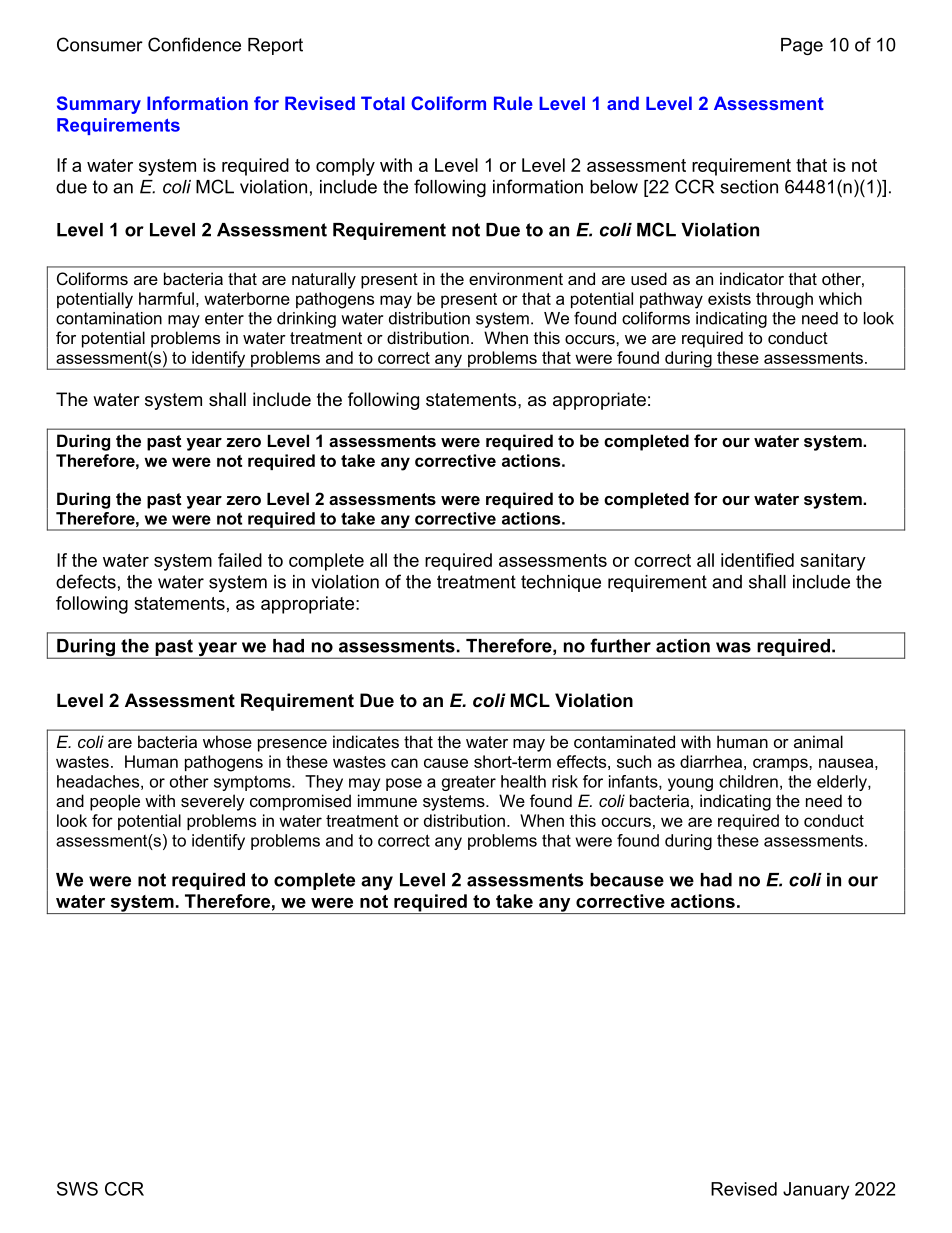 This image has width=952, height=1233. What do you see at coordinates (748, 781) in the image?
I see `children` at bounding box center [748, 781].
